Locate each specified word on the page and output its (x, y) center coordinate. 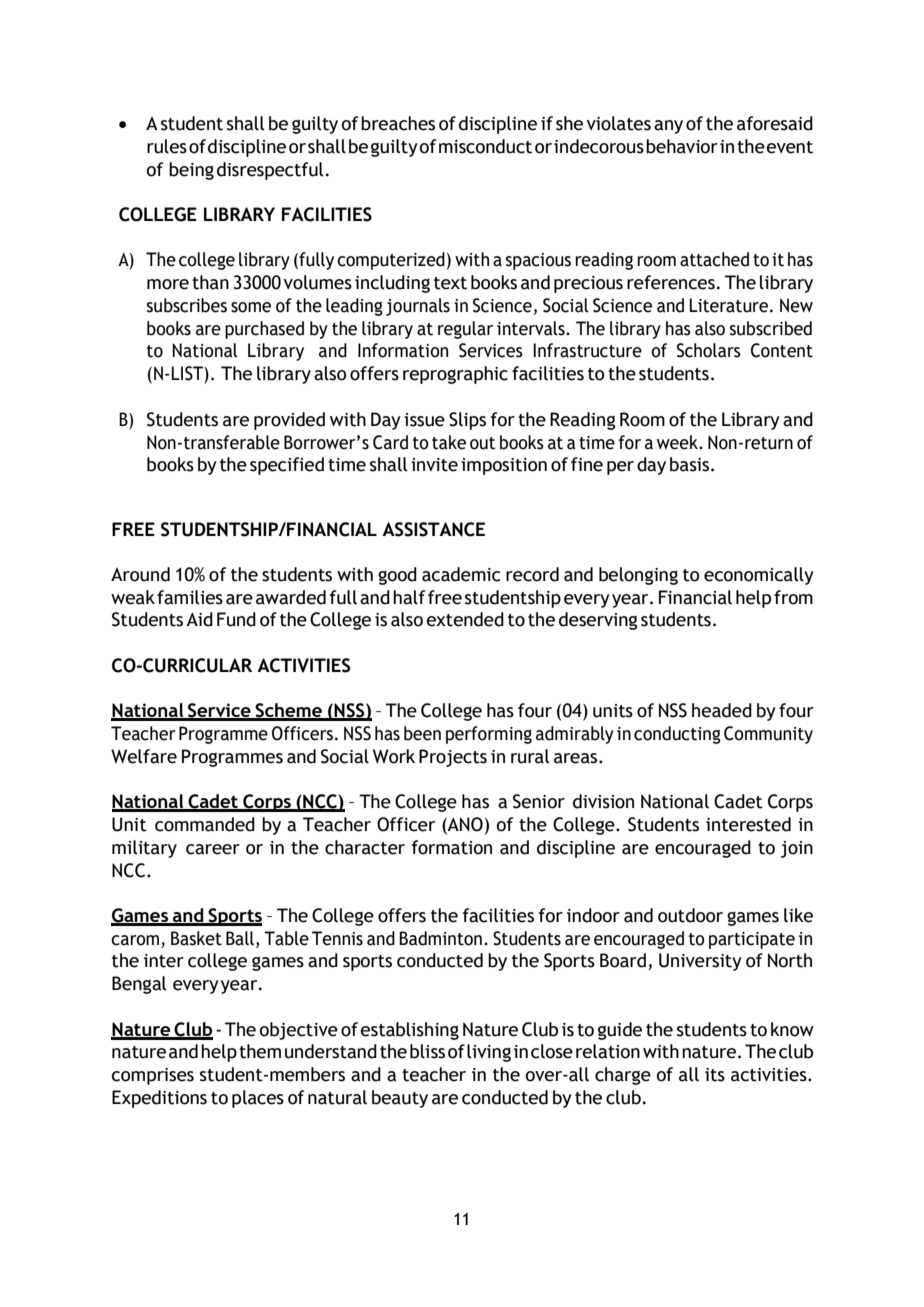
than (210, 282)
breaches (398, 123)
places (258, 1099)
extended (465, 619)
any (668, 127)
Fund (236, 619)
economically (759, 576)
